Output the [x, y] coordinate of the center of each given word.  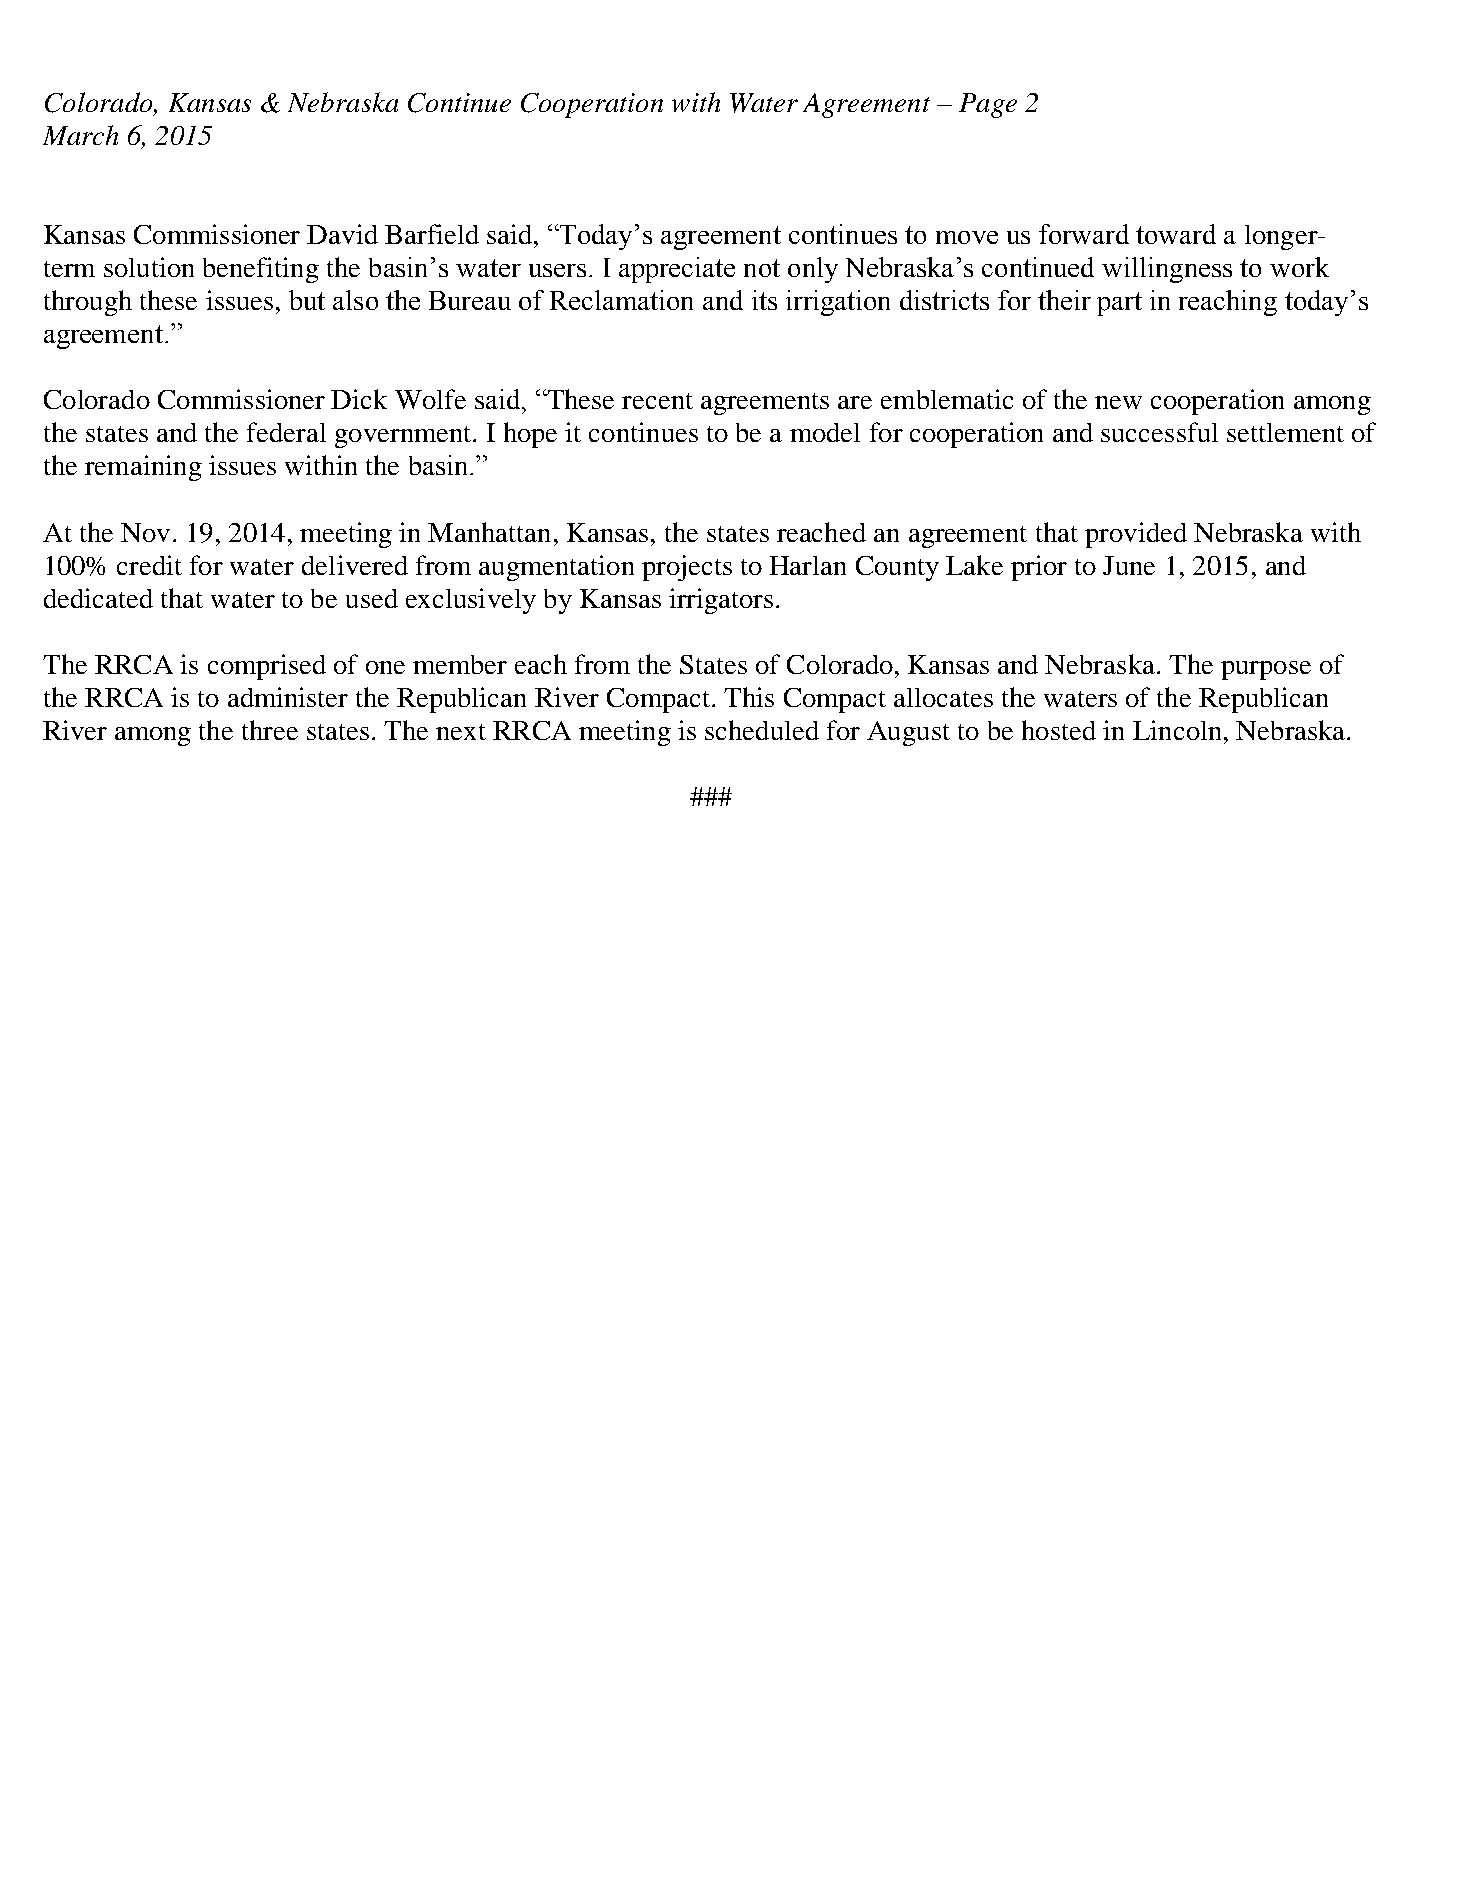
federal [286, 432]
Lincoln [1177, 730]
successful [1159, 432]
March [80, 135]
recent [657, 401]
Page [988, 105]
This [749, 697]
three [270, 730]
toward [1176, 234]
